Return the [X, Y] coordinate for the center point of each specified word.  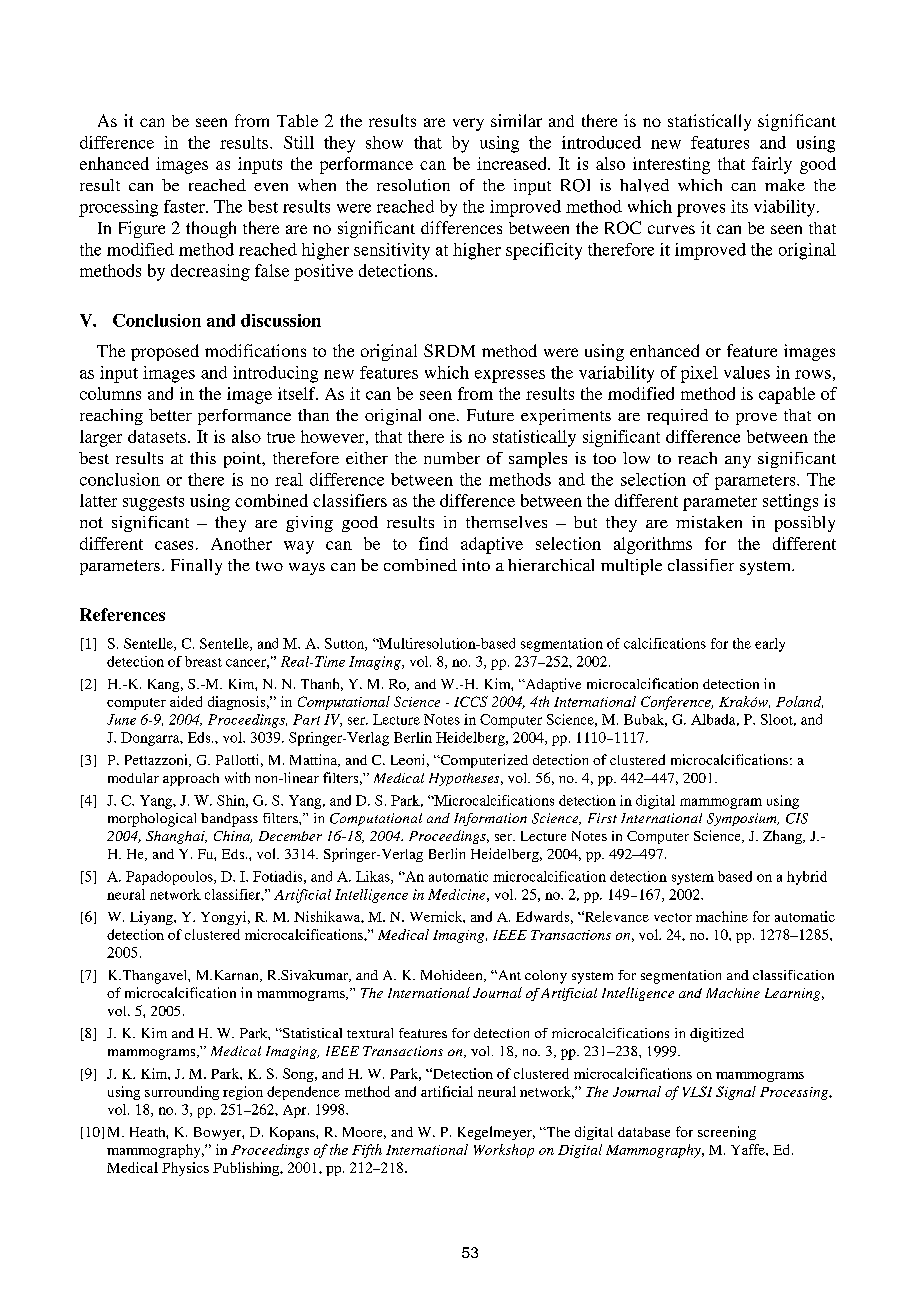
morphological [152, 820]
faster [185, 206]
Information [490, 819]
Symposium [743, 819]
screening [727, 1133]
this [203, 458]
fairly [772, 165]
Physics [185, 1169]
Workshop [504, 1151]
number [452, 458]
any [738, 462]
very [468, 124]
